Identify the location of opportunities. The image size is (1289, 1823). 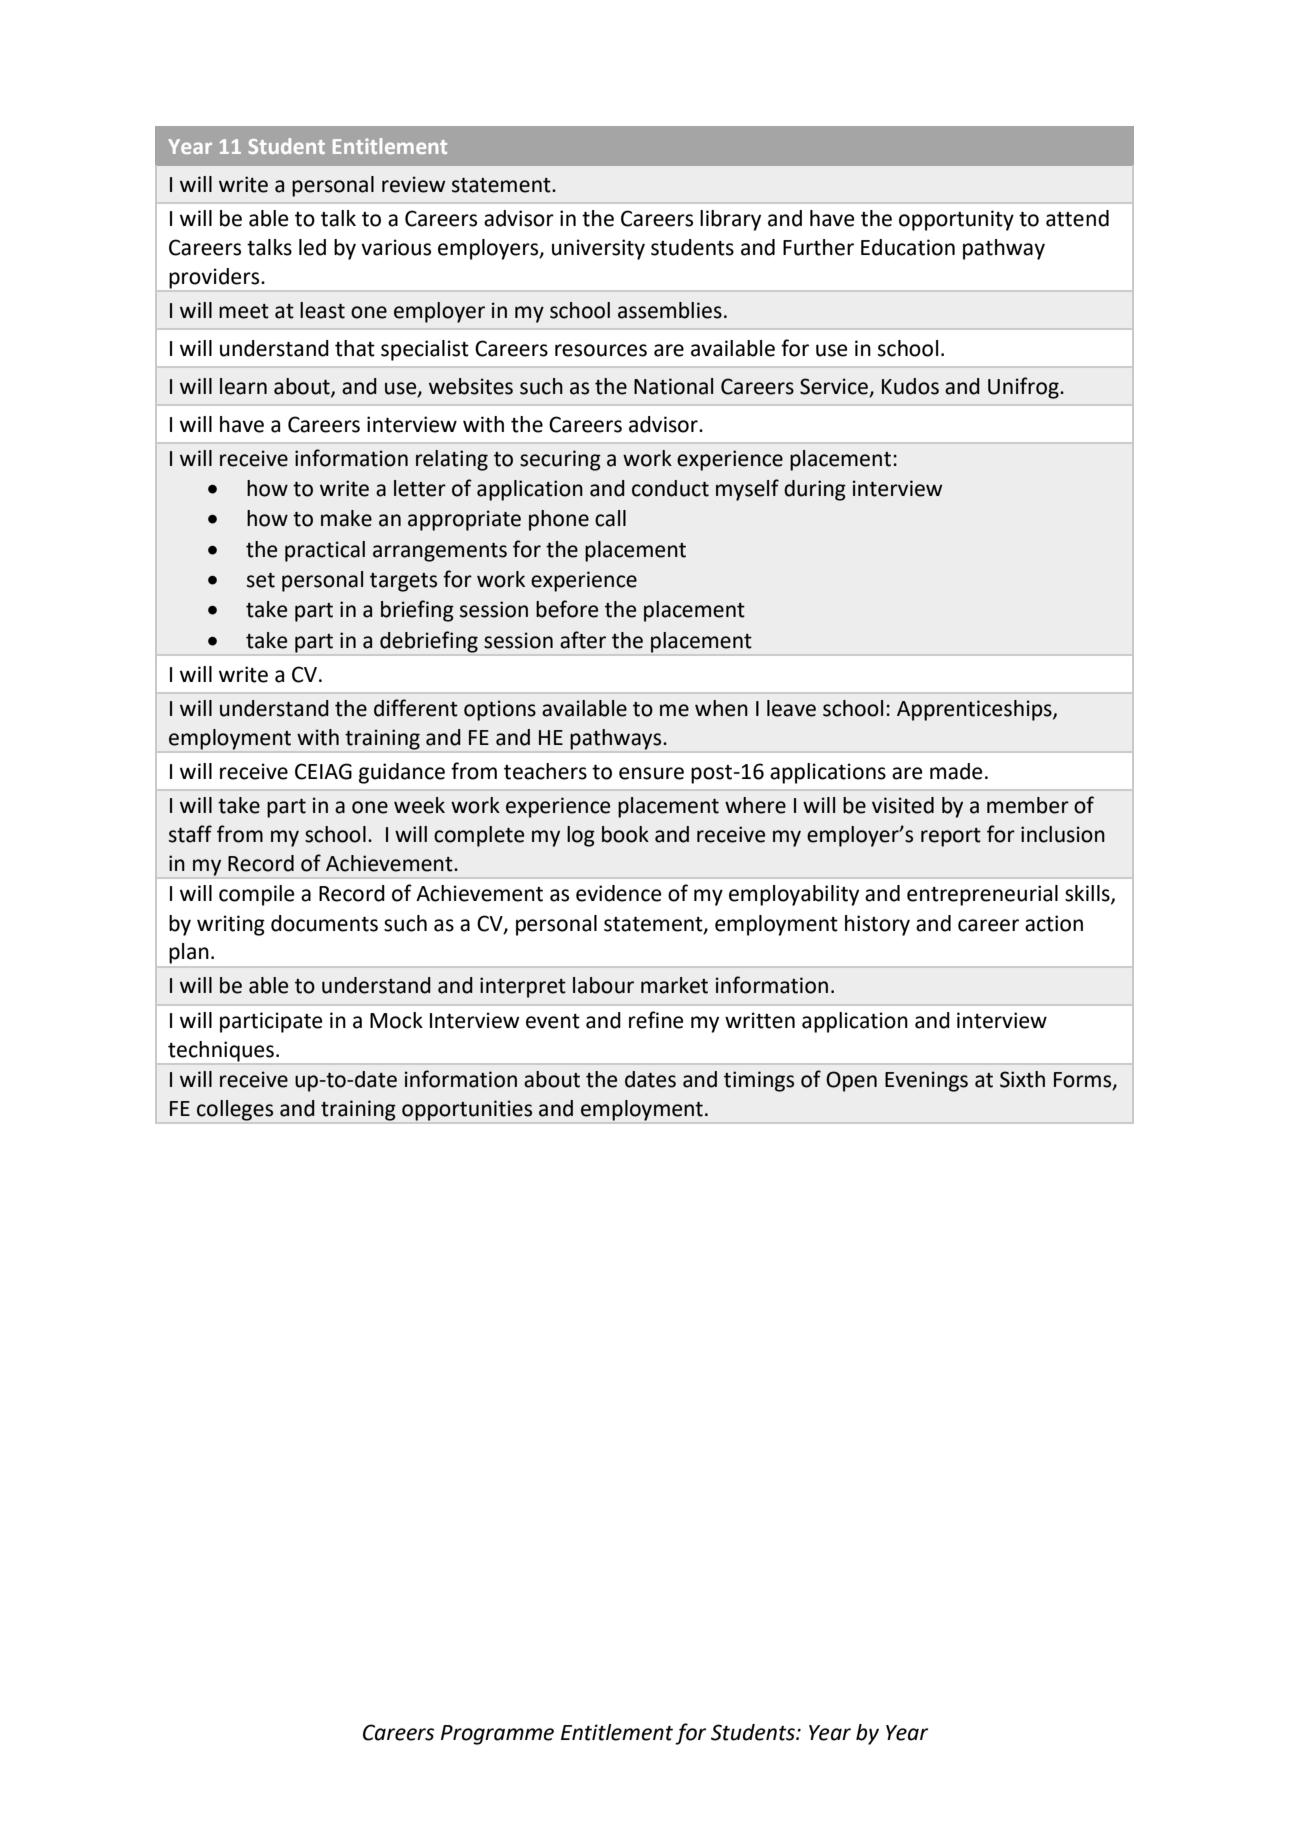
(467, 1110).
